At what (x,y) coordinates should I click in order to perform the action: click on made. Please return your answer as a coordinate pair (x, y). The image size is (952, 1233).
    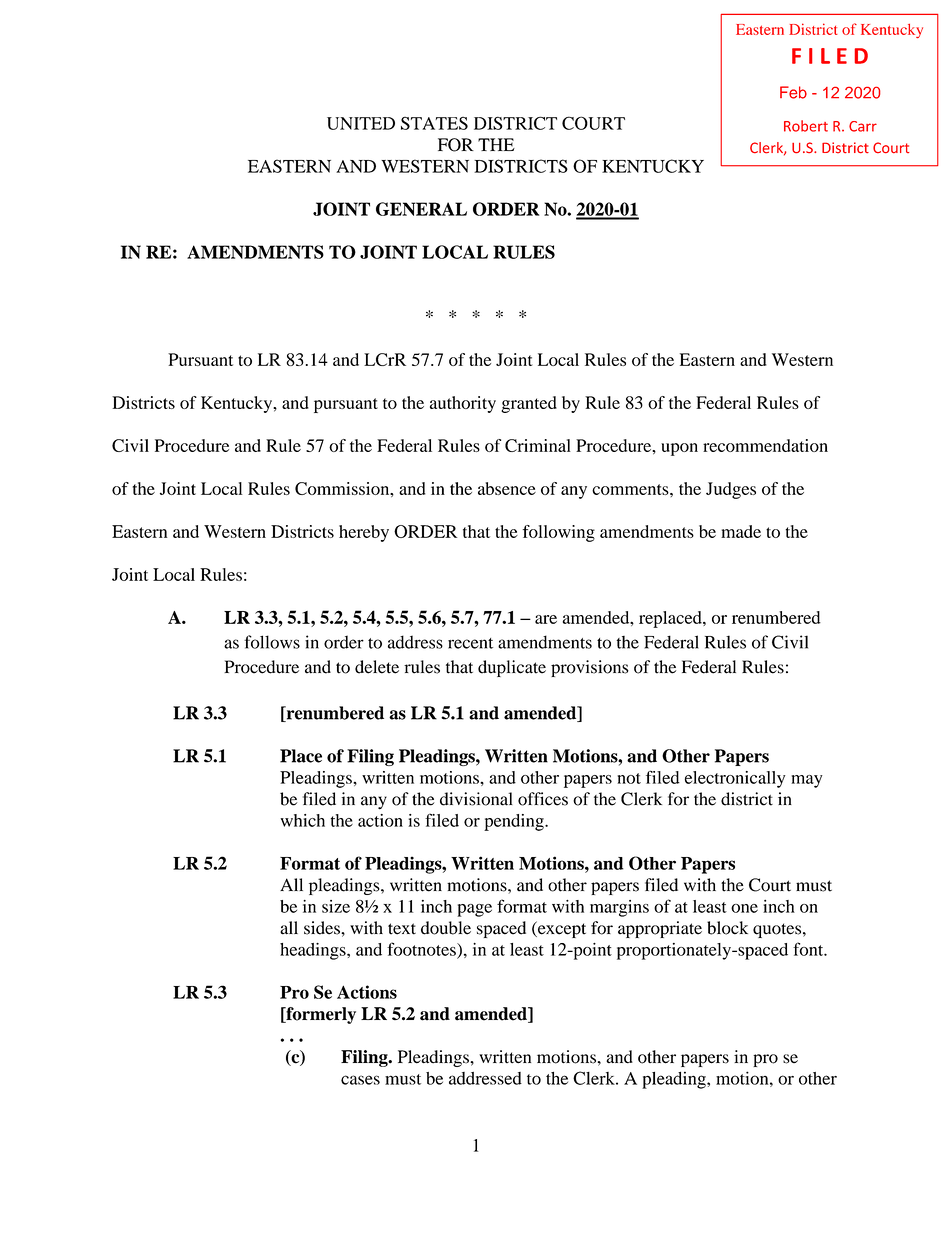
    Looking at the image, I should click on (741, 531).
